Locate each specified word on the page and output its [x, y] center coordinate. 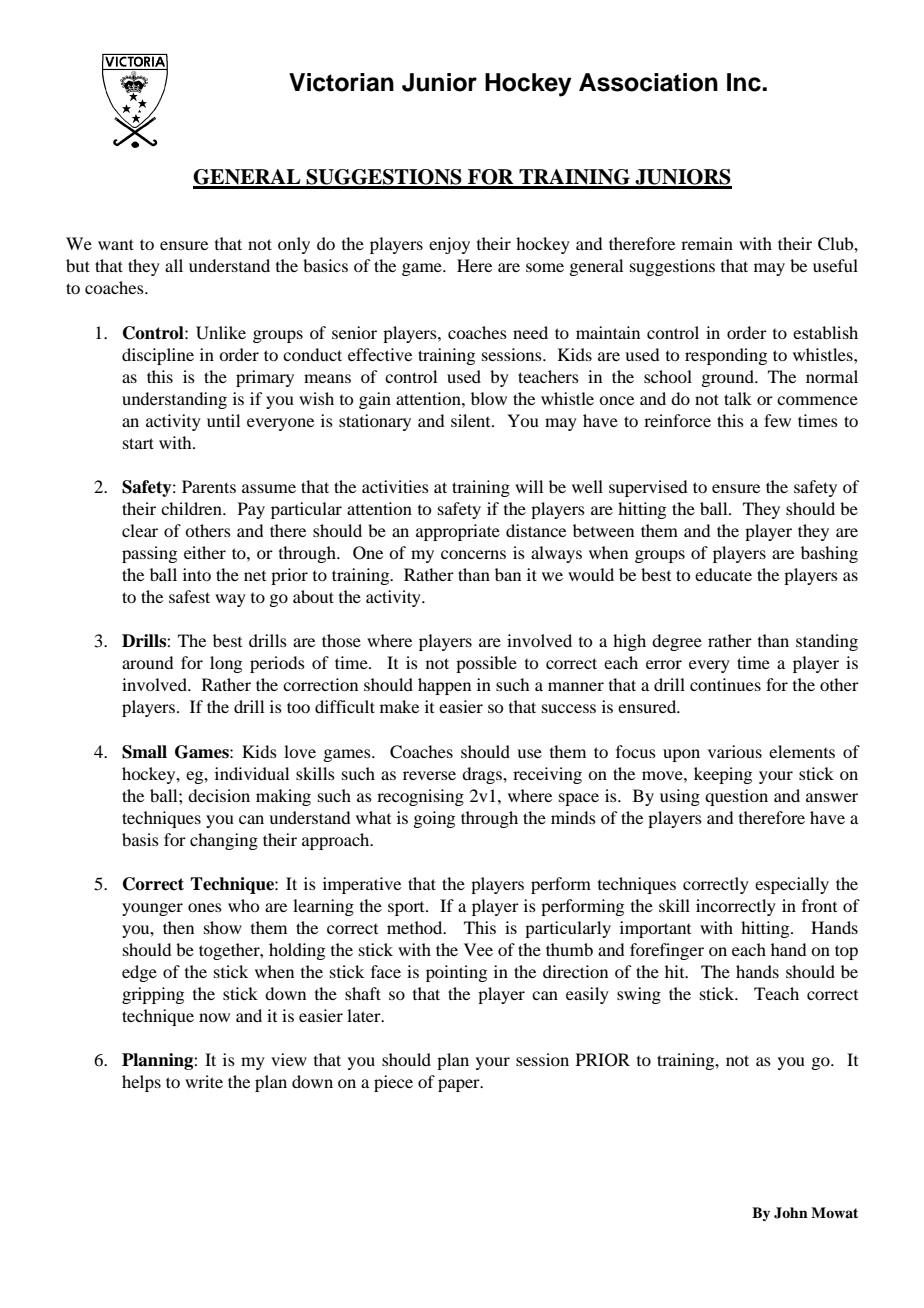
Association [648, 82]
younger [152, 909]
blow [489, 398]
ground [728, 378]
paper [460, 1085]
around [147, 662]
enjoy [449, 245]
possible [486, 664]
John [791, 1213]
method [416, 927]
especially [792, 885]
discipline [158, 356]
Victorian [341, 82]
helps [141, 1083]
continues [725, 684]
